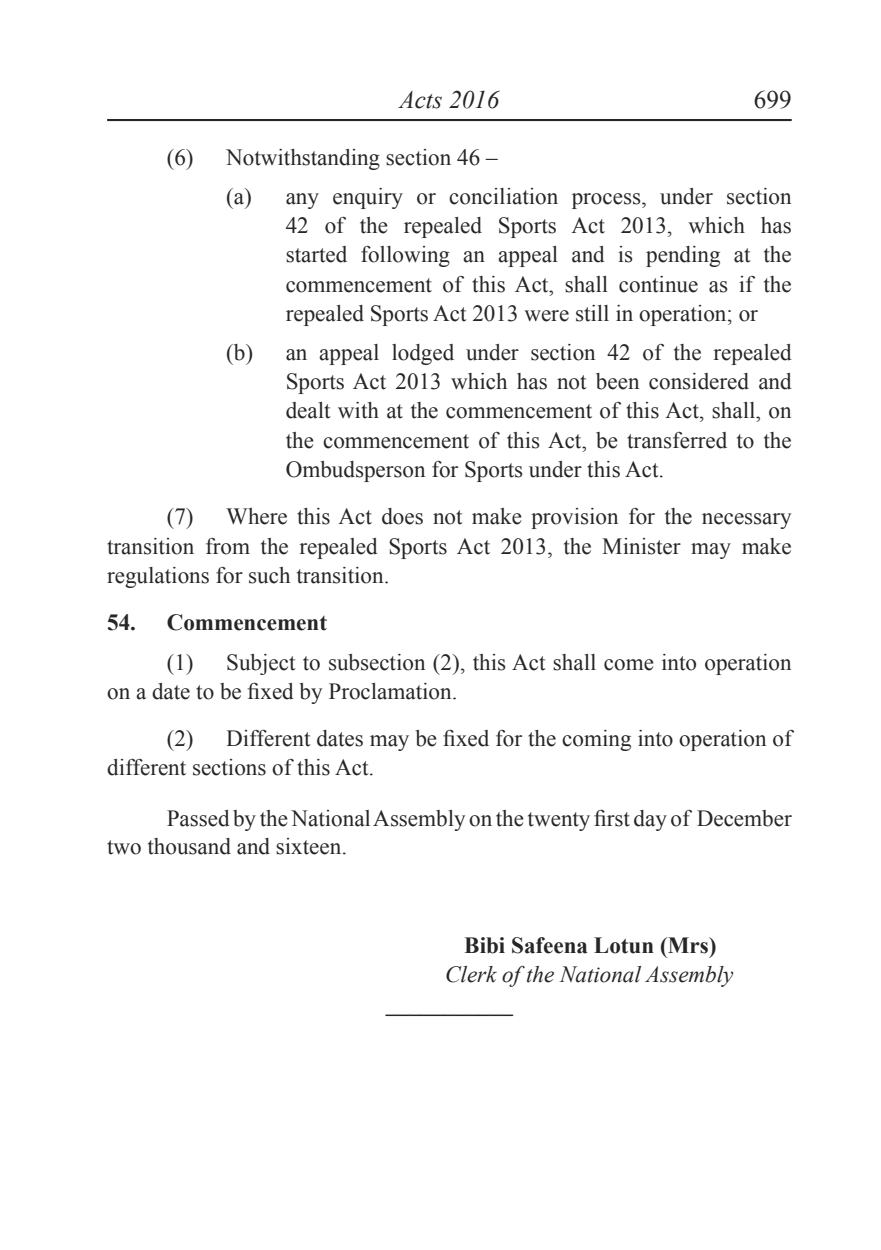  Describe the element at coordinates (607, 201) in the screenshot. I see `process` at that location.
